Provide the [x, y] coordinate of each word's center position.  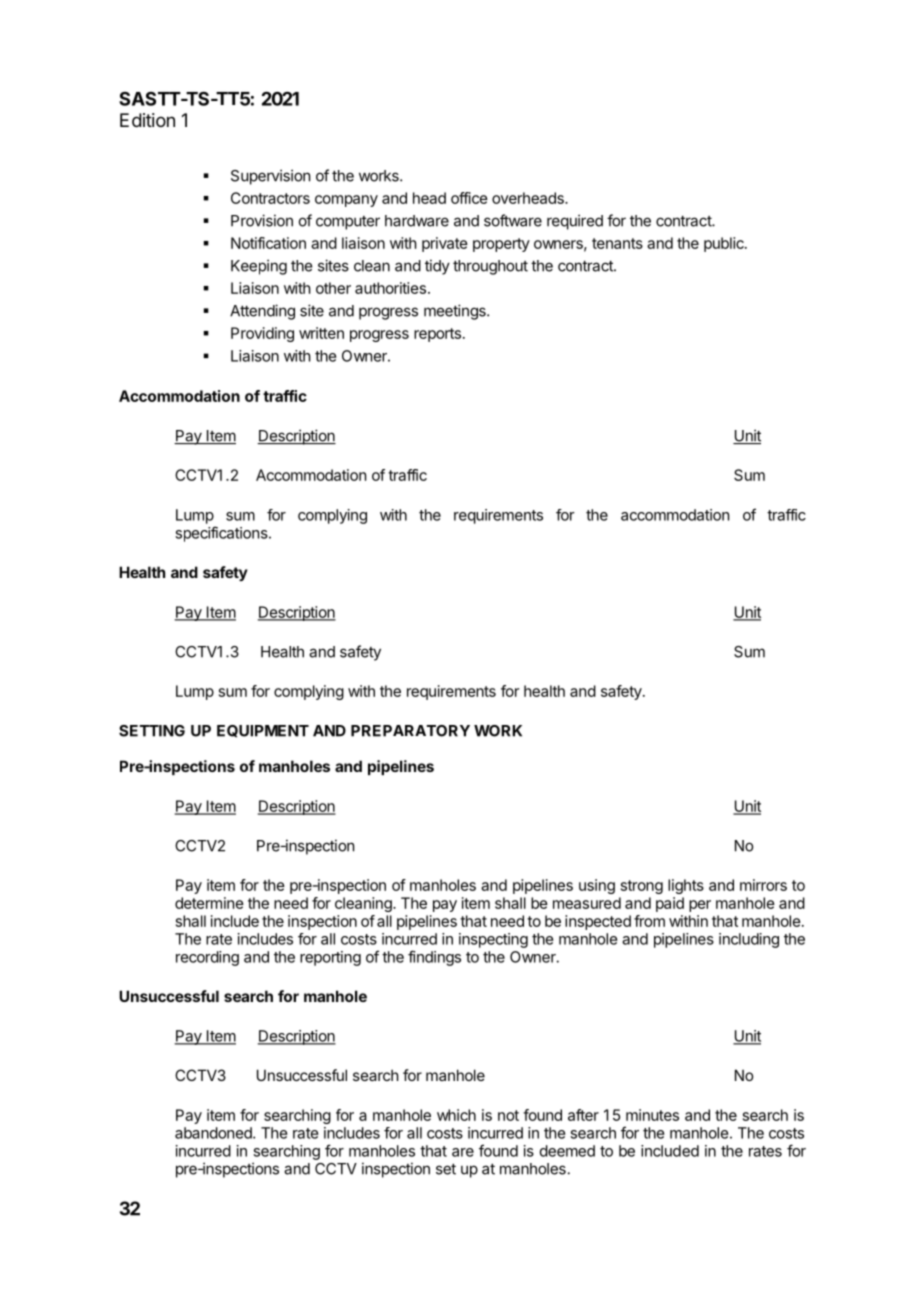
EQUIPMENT [263, 731]
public [725, 244]
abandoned [214, 1133]
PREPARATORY [410, 731]
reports [437, 335]
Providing [262, 334]
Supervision [270, 177]
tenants [617, 243]
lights [686, 886]
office [469, 198]
